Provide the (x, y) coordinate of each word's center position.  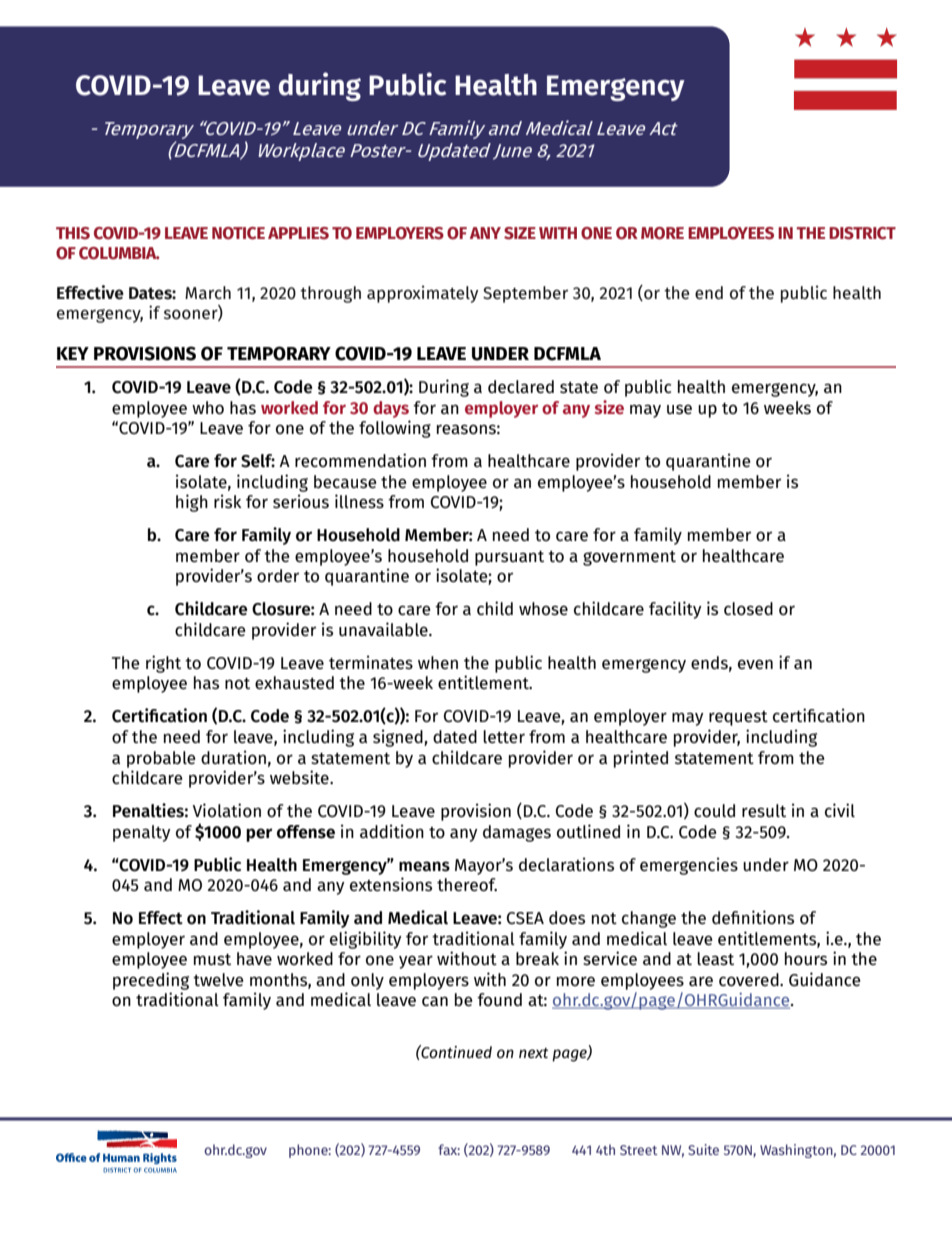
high (192, 503)
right (163, 664)
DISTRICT (862, 233)
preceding (151, 981)
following (395, 429)
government (629, 558)
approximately (423, 294)
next (533, 1053)
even (755, 664)
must (212, 959)
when (438, 662)
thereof (467, 885)
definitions (753, 917)
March (208, 292)
